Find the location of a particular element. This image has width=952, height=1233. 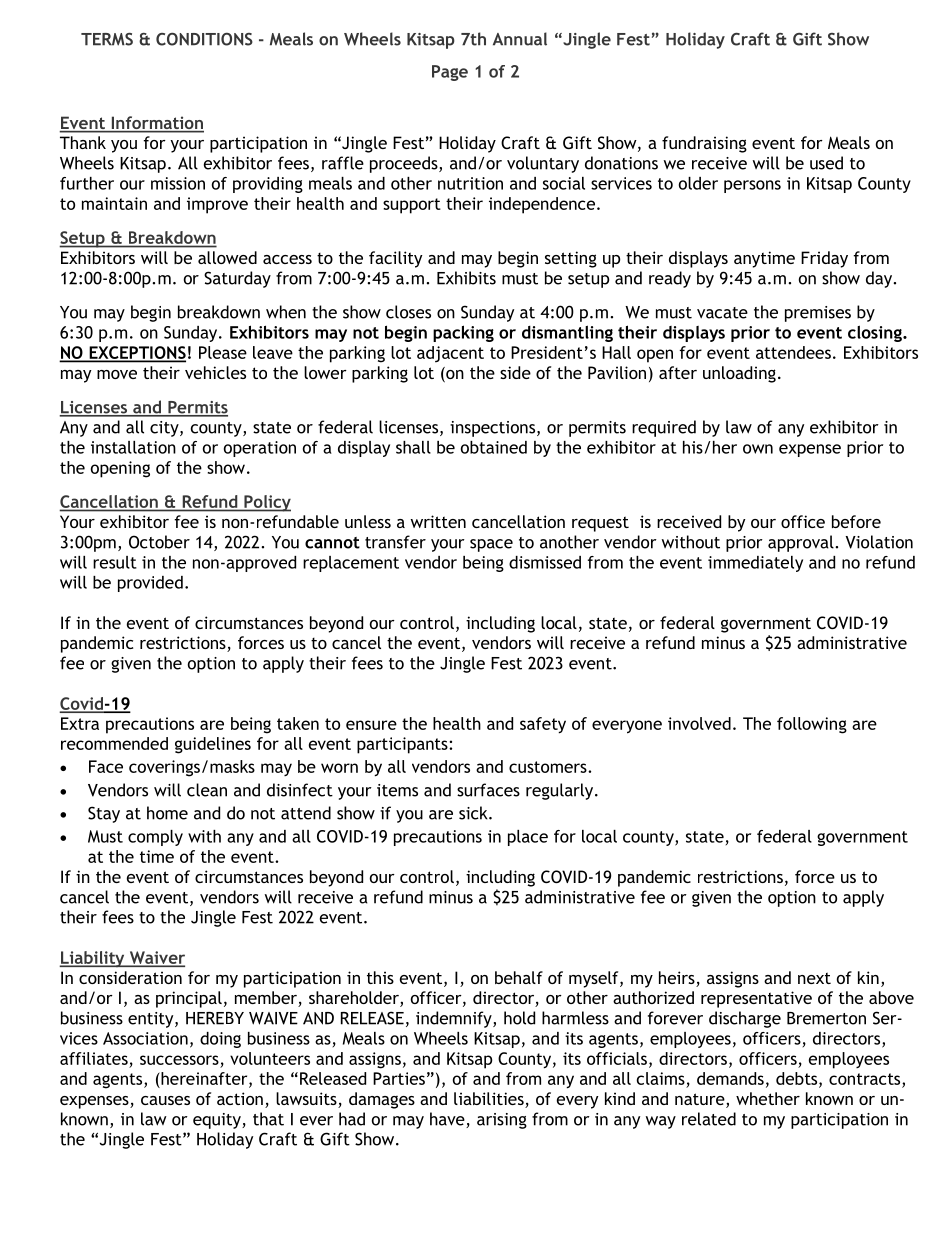

guidelines is located at coordinates (213, 745).
